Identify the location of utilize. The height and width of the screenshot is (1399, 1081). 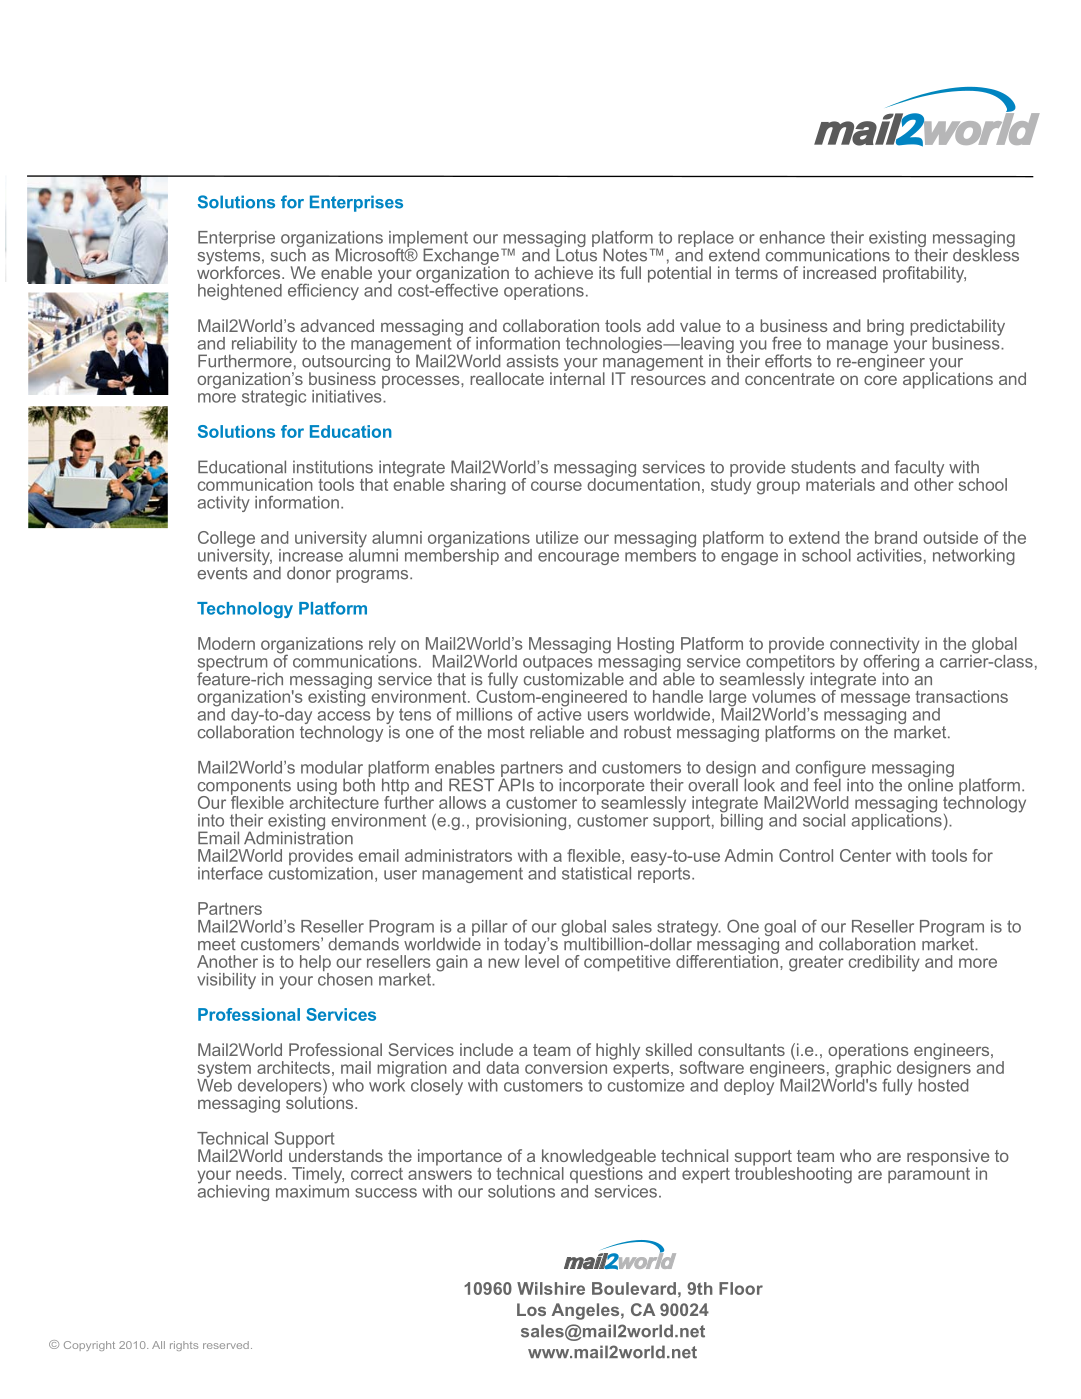
(557, 537).
